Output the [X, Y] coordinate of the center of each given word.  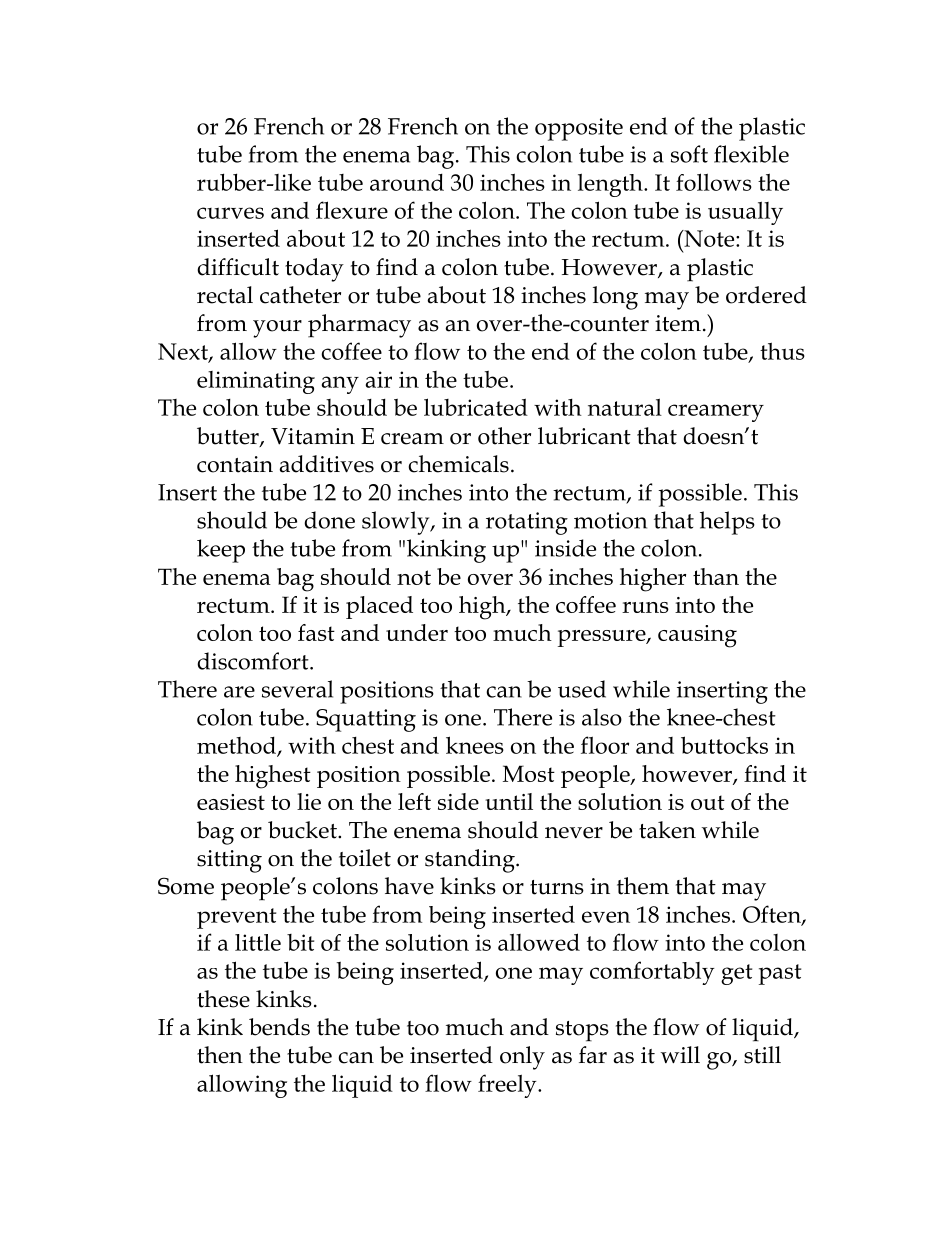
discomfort [254, 661]
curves [230, 213]
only [522, 1058]
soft [689, 154]
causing [697, 636]
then [220, 1055]
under [417, 632]
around [407, 182]
